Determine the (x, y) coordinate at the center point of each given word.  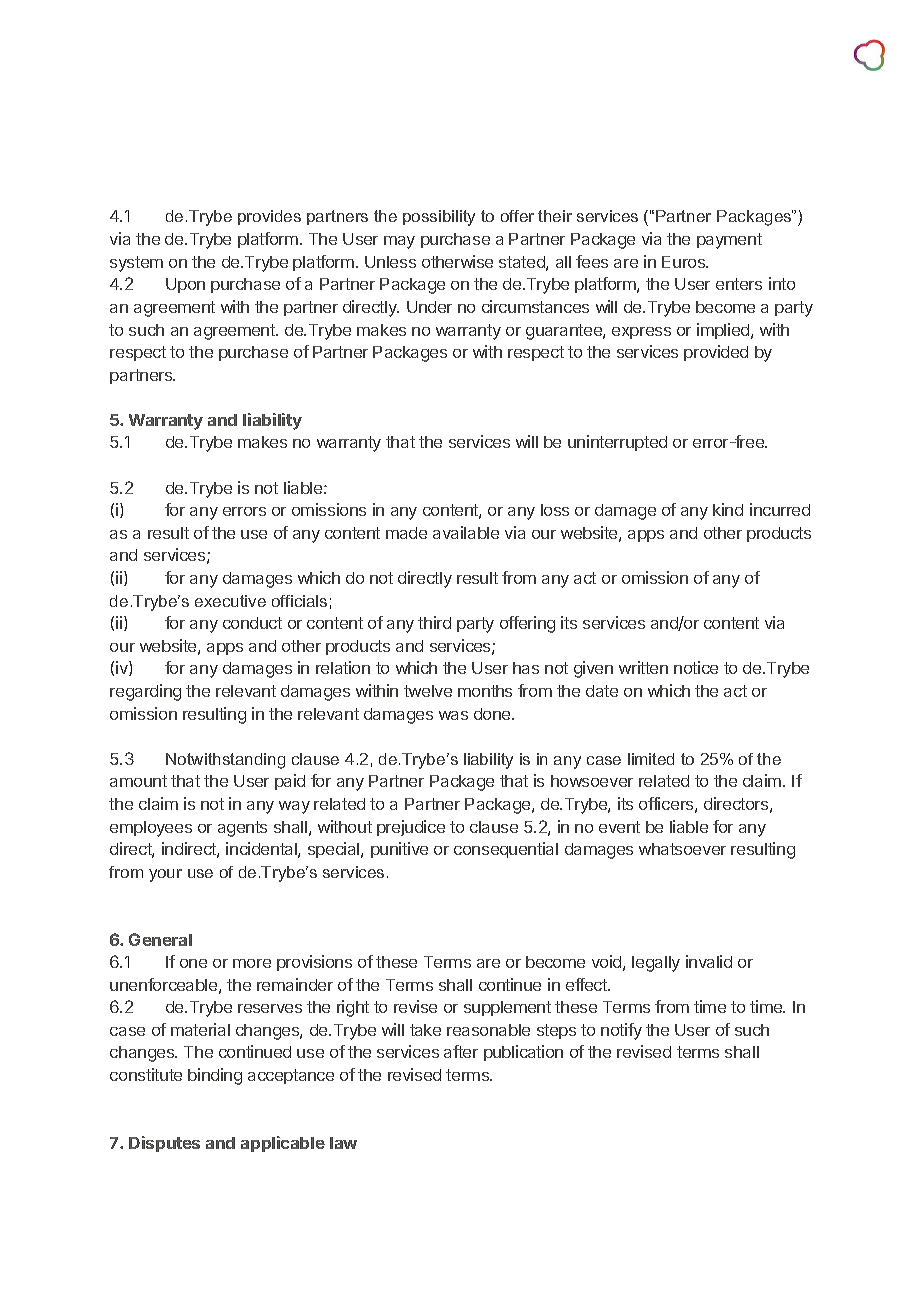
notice (696, 667)
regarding (145, 692)
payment (729, 241)
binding (215, 1076)
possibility (439, 218)
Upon (185, 285)
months (485, 691)
